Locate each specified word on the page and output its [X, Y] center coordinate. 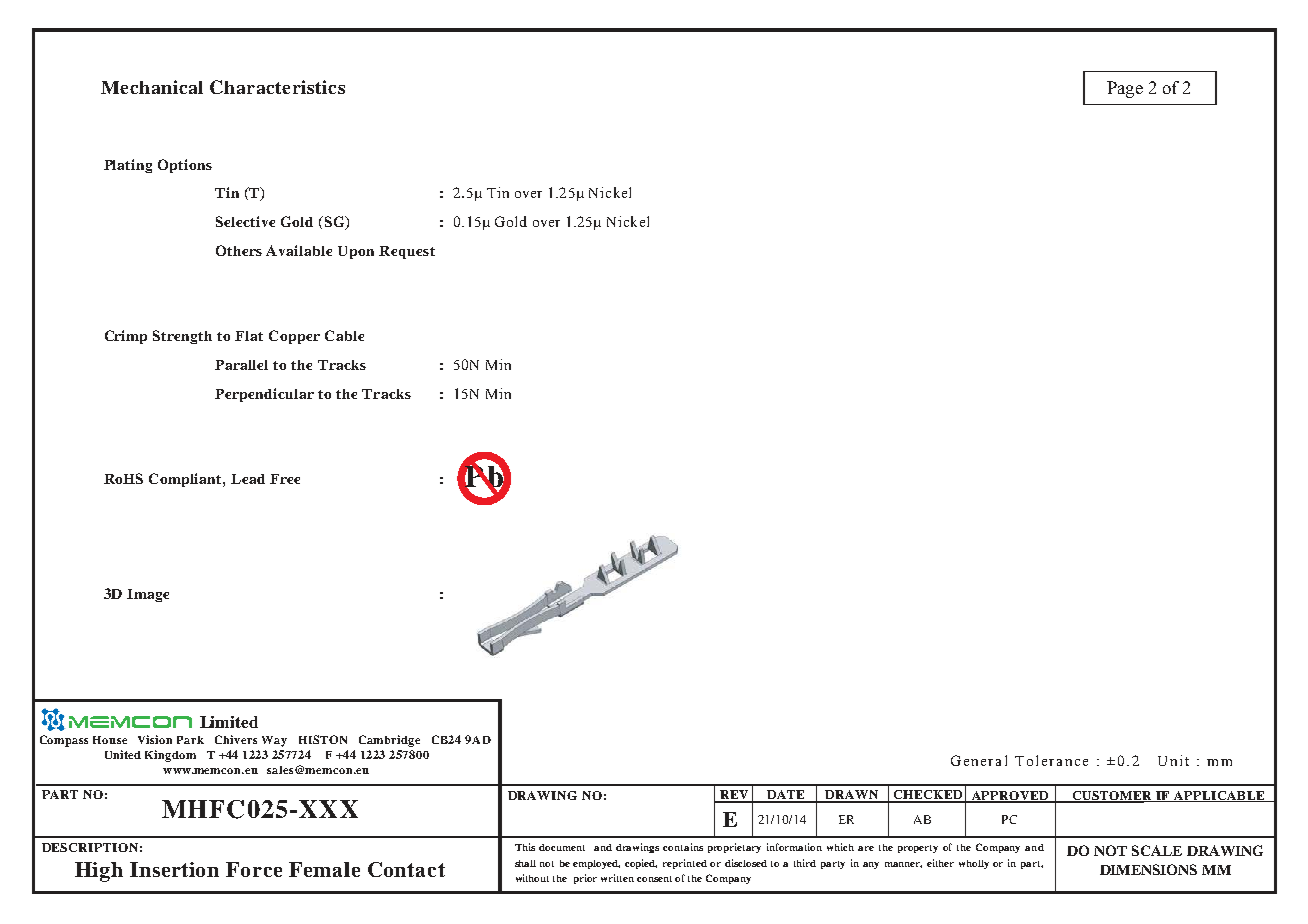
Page [1125, 89]
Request [407, 252]
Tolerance [1051, 760]
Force [254, 869]
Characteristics [277, 87]
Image [148, 595]
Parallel [241, 365]
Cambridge [389, 741]
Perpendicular [264, 395]
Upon [356, 252]
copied [641, 864]
